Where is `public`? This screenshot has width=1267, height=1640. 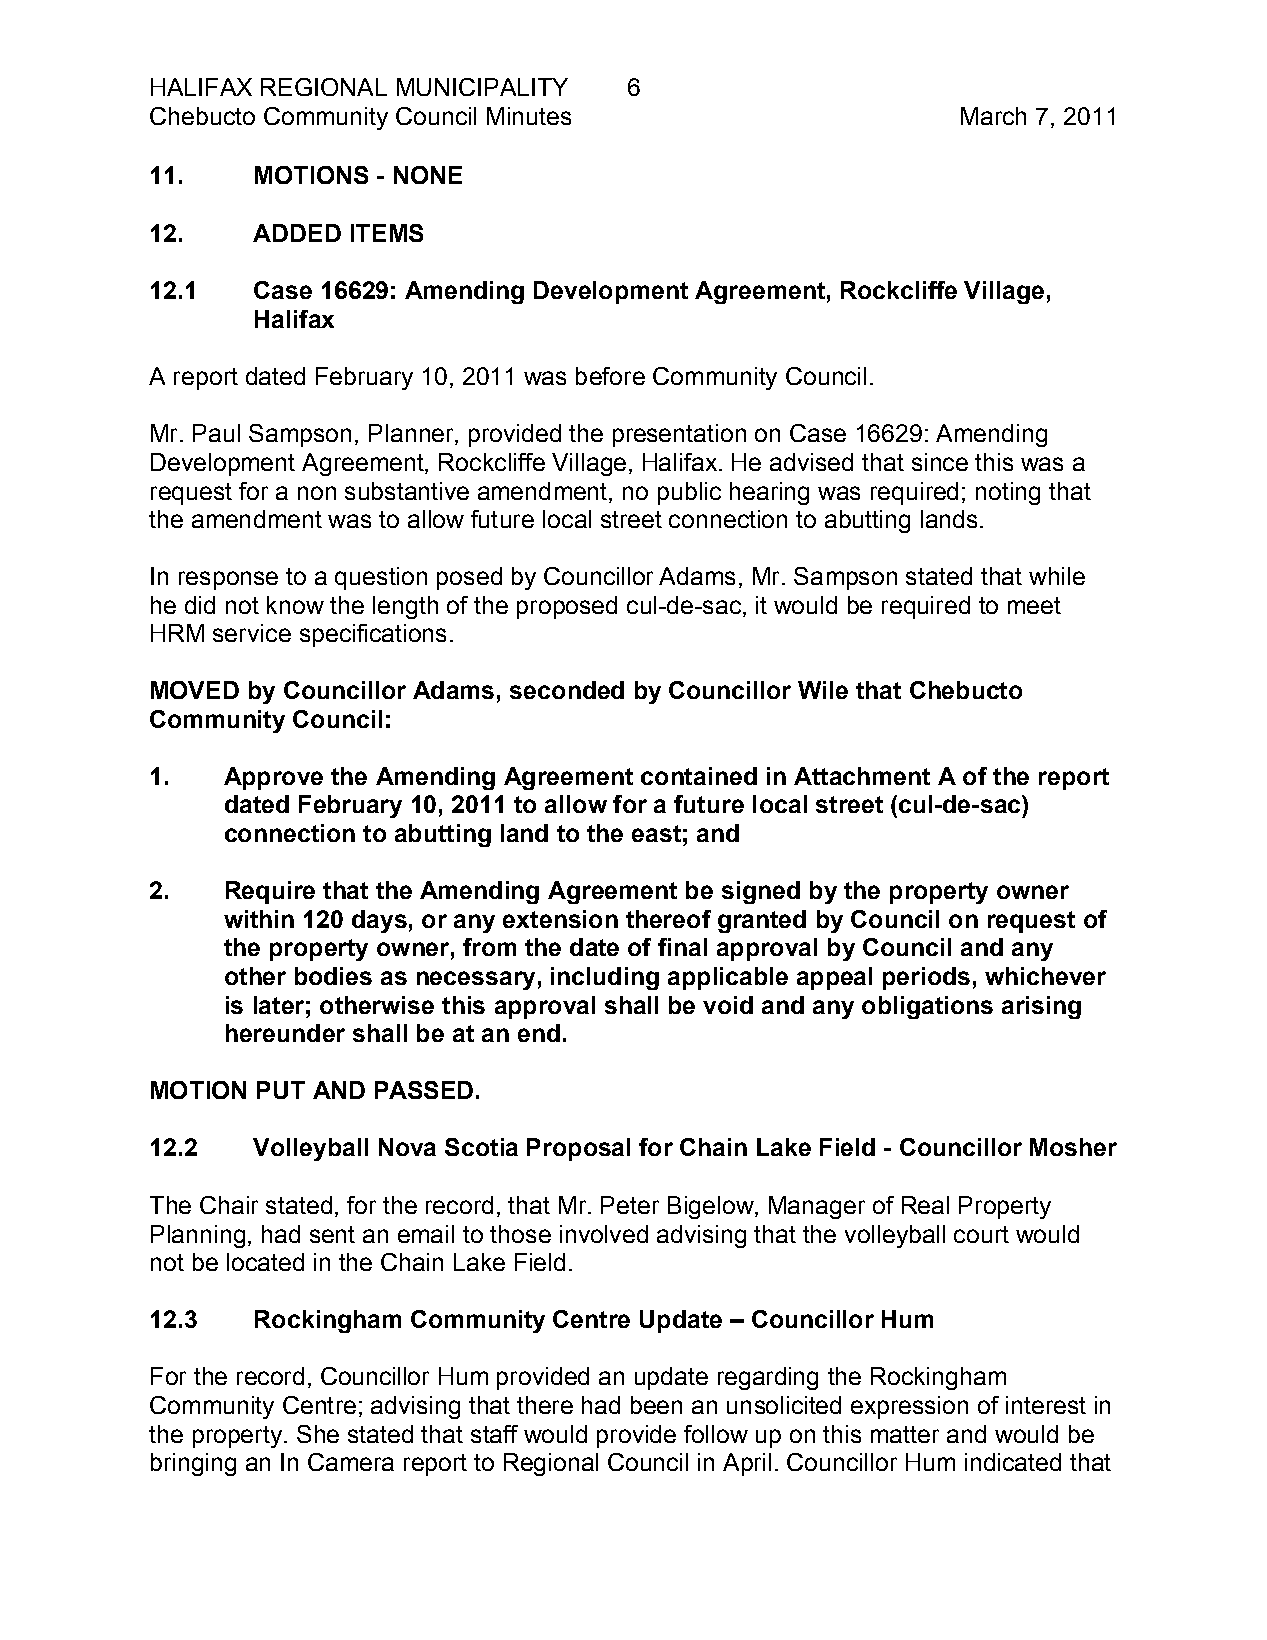 public is located at coordinates (689, 493).
